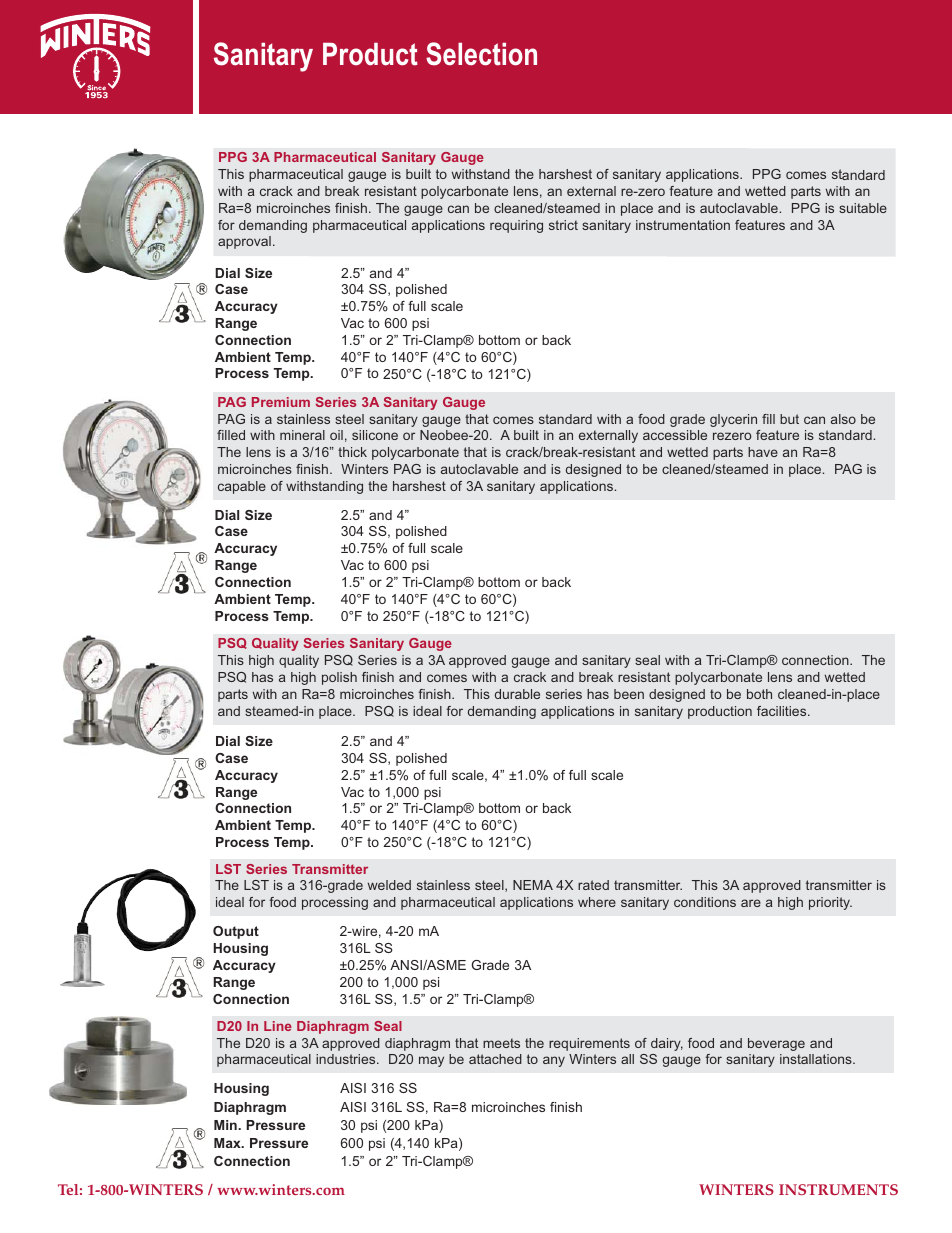 This screenshot has height=1233, width=952. I want to click on strict, so click(563, 225).
